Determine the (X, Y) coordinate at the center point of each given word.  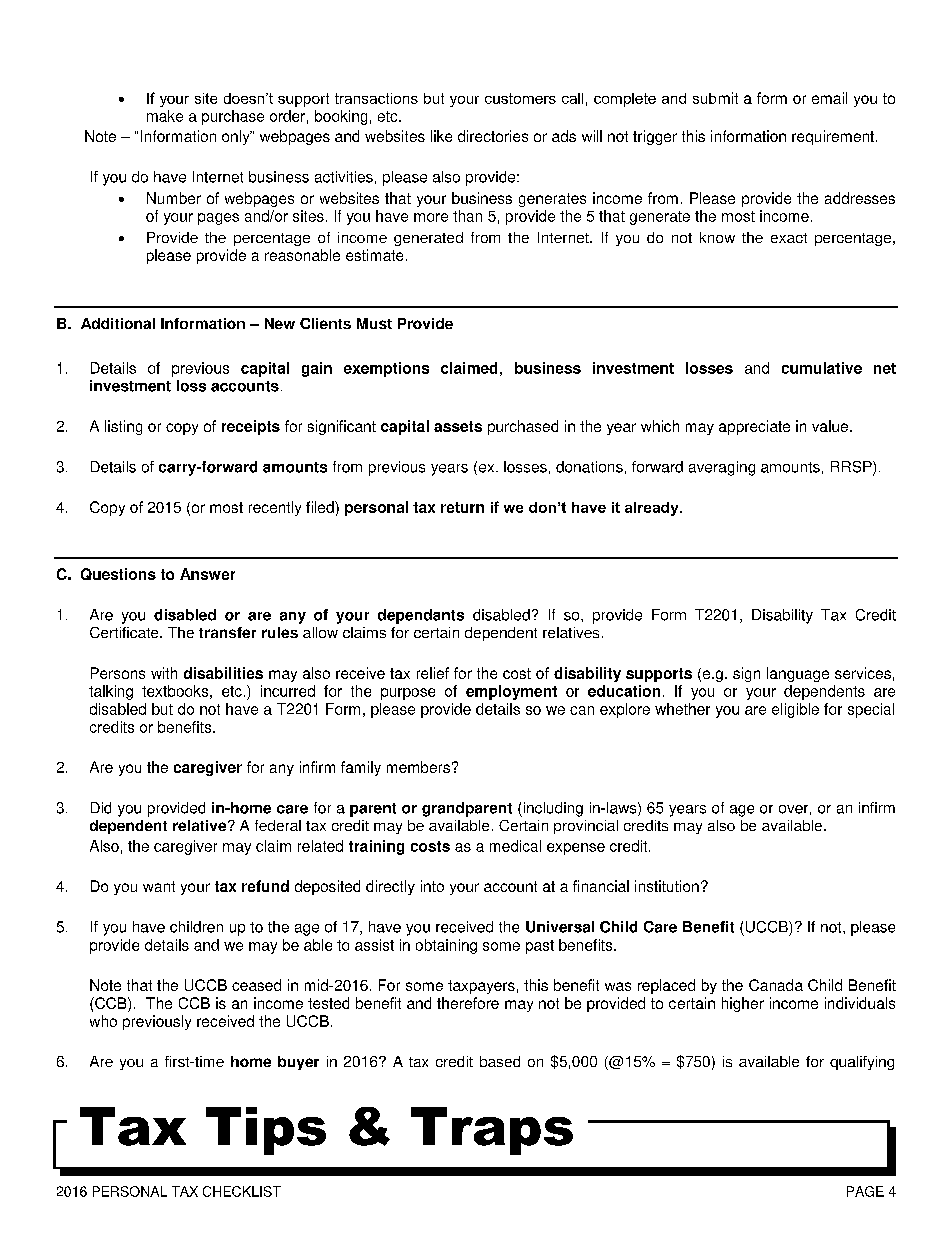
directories (493, 136)
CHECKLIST (242, 1191)
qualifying (862, 1063)
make (165, 116)
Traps (492, 1131)
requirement (834, 137)
